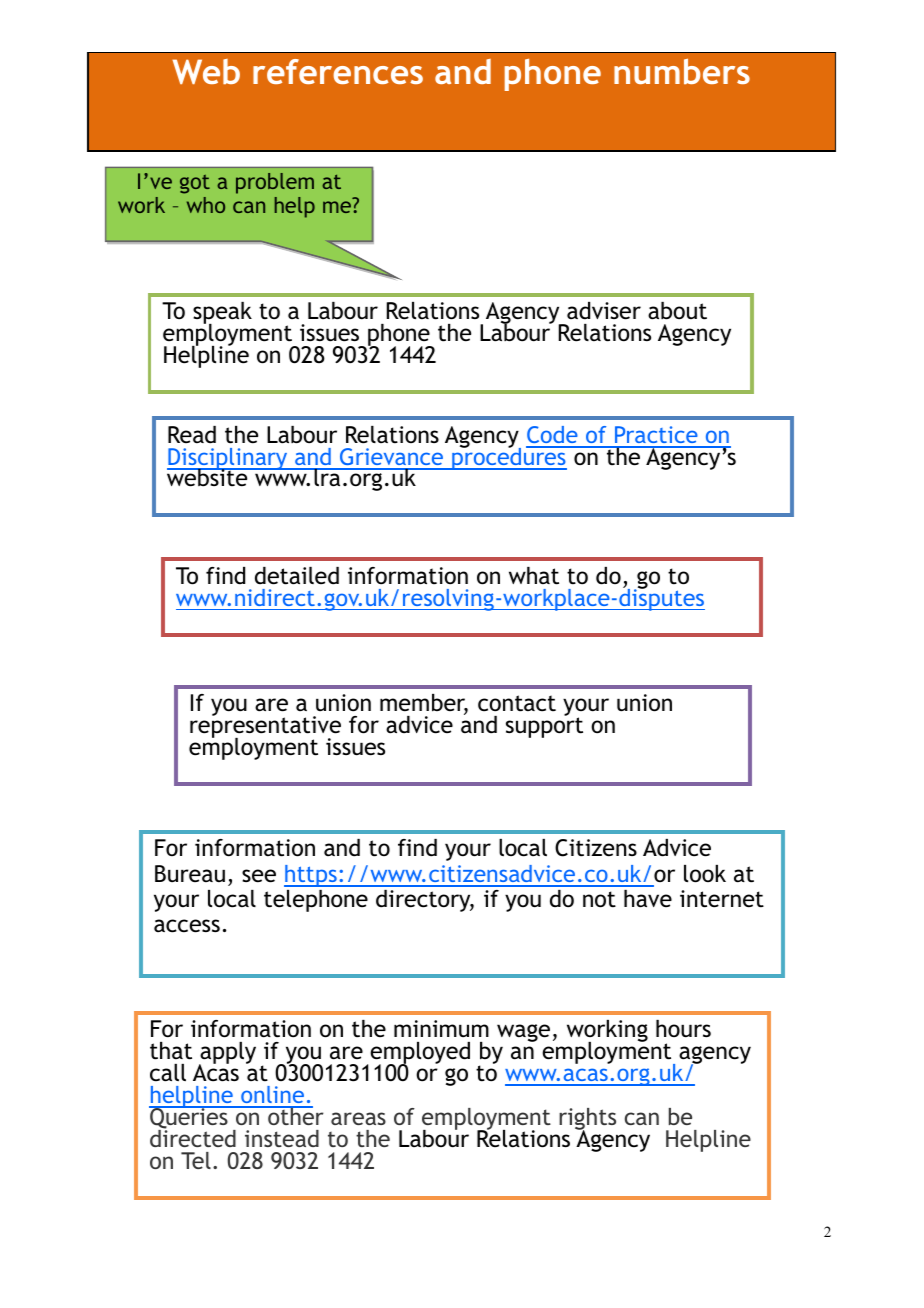  I want to click on employed, so click(420, 1054).
